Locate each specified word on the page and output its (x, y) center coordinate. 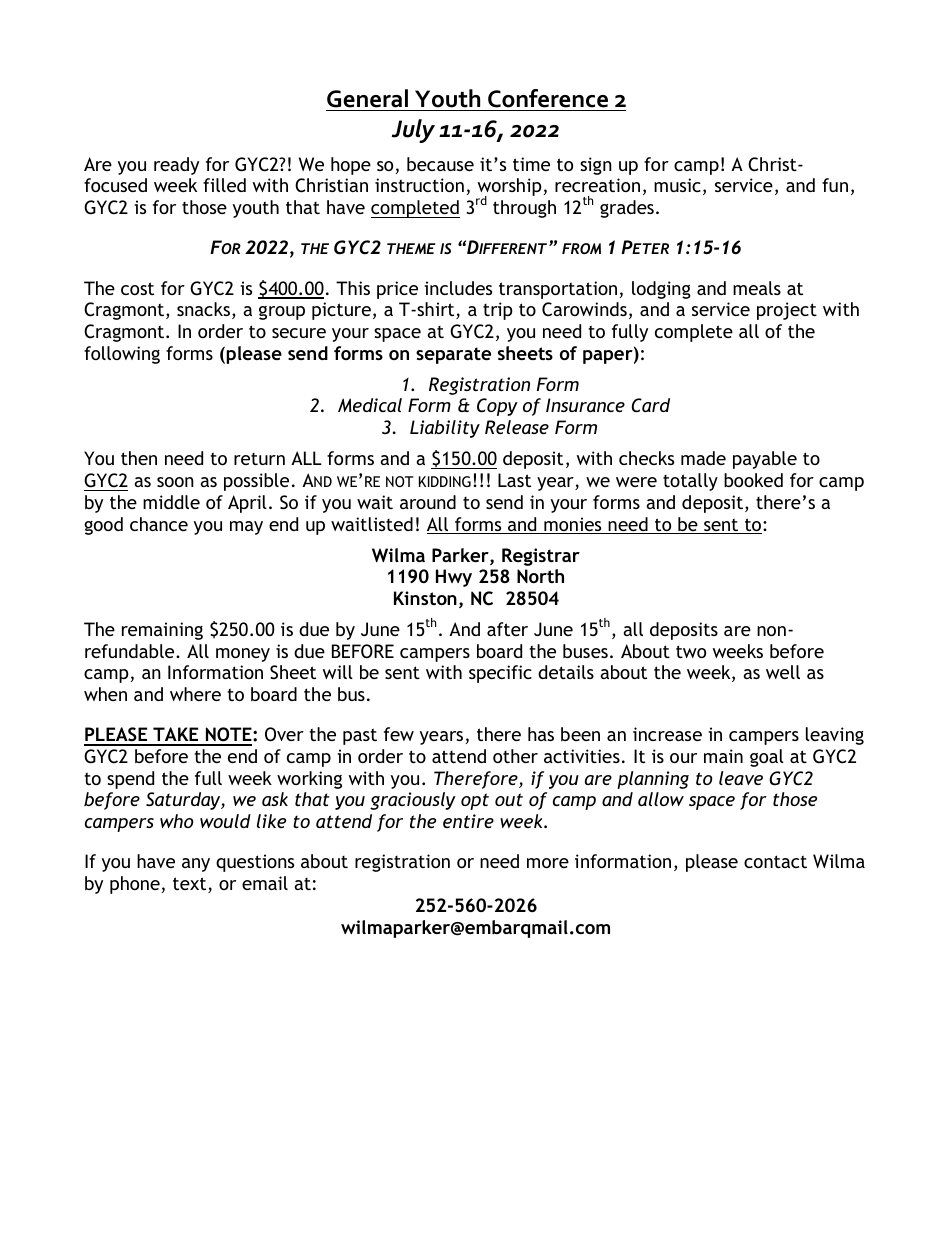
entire (468, 821)
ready (176, 166)
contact (775, 861)
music (677, 185)
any (196, 865)
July (413, 131)
